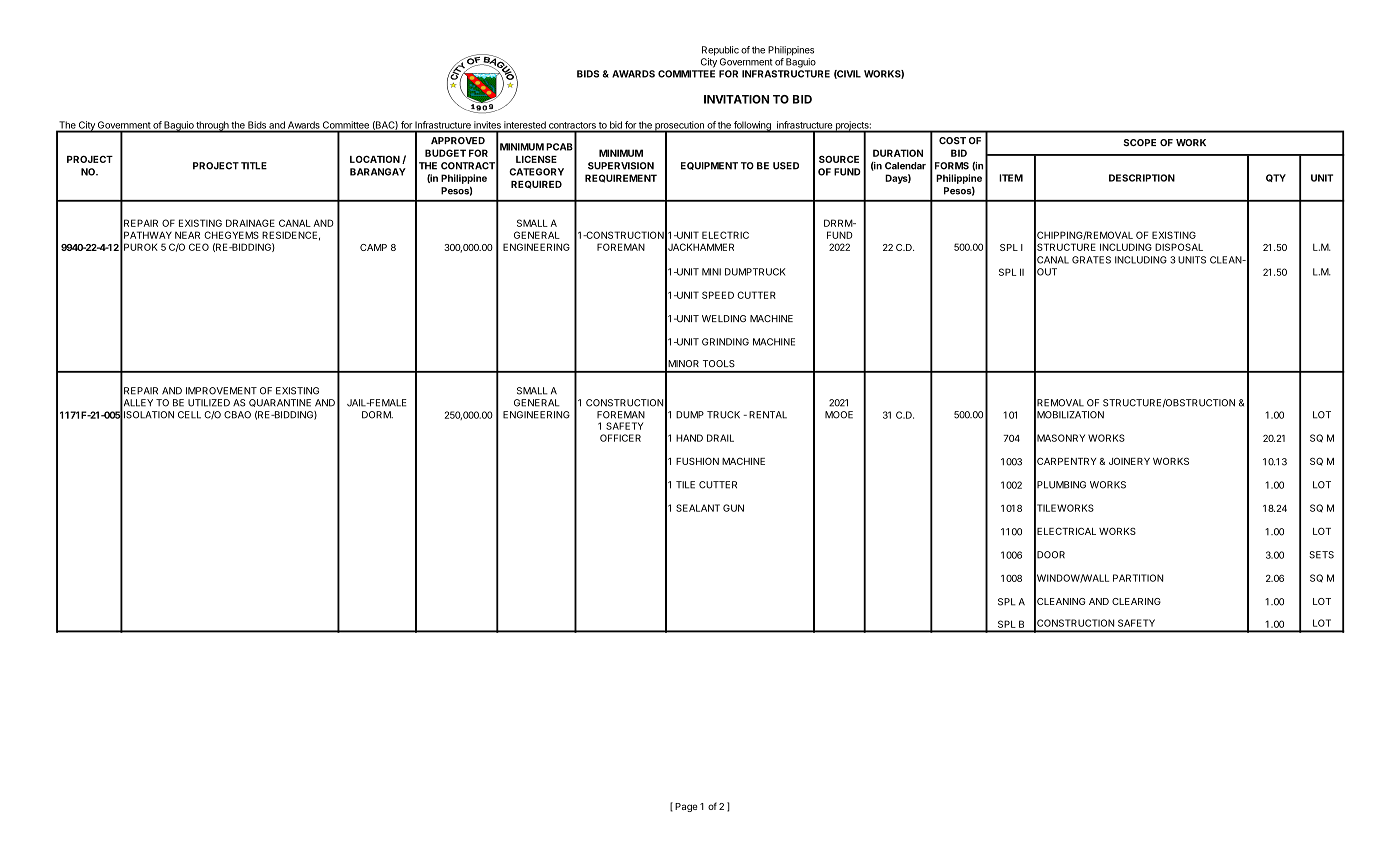 This screenshot has width=1400, height=850. Describe the element at coordinates (458, 140) in the screenshot. I see `APPROVED` at that location.
